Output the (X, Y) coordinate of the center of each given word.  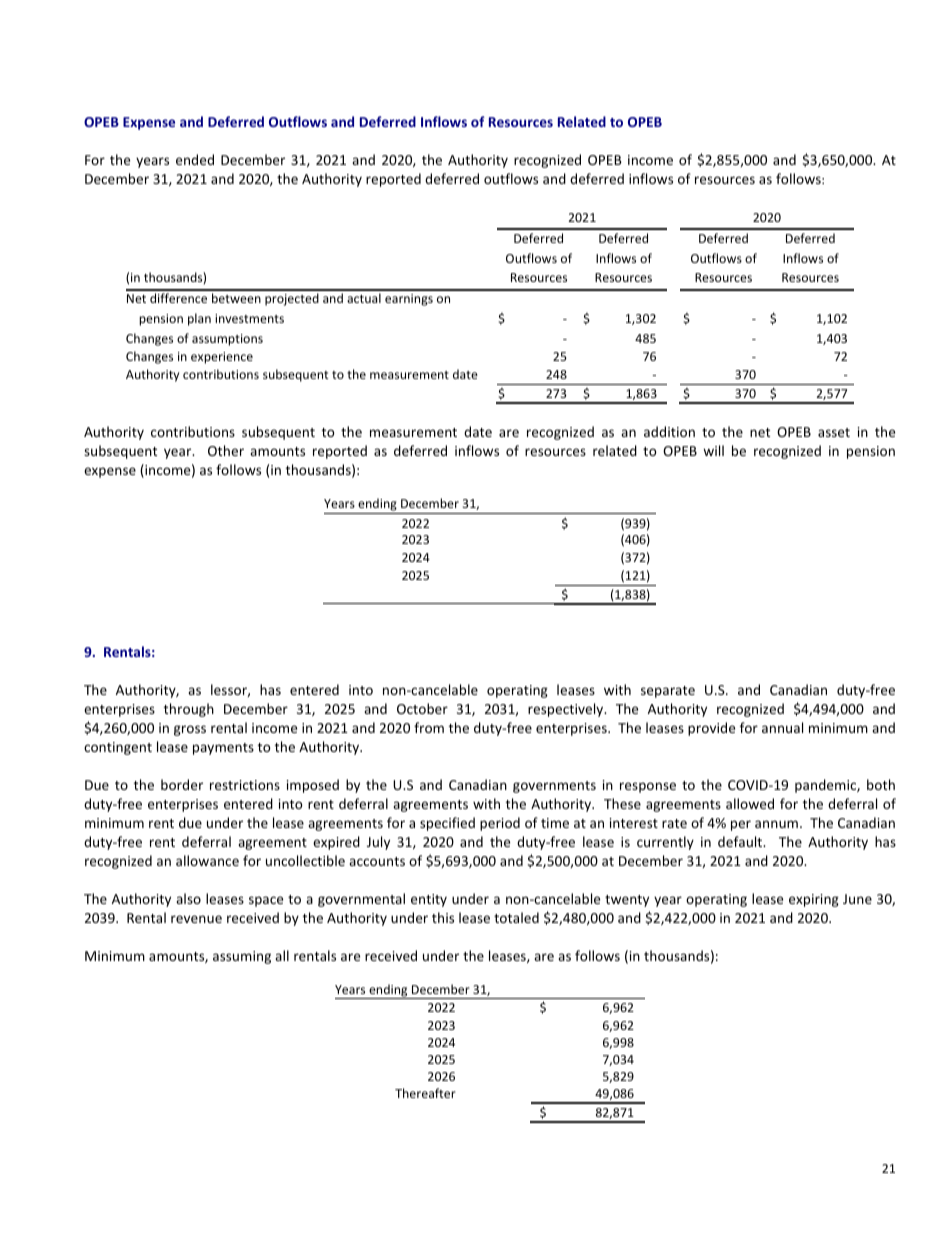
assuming (242, 957)
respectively (567, 710)
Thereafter (425, 1093)
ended (195, 159)
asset (834, 432)
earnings (409, 300)
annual (782, 727)
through (189, 710)
